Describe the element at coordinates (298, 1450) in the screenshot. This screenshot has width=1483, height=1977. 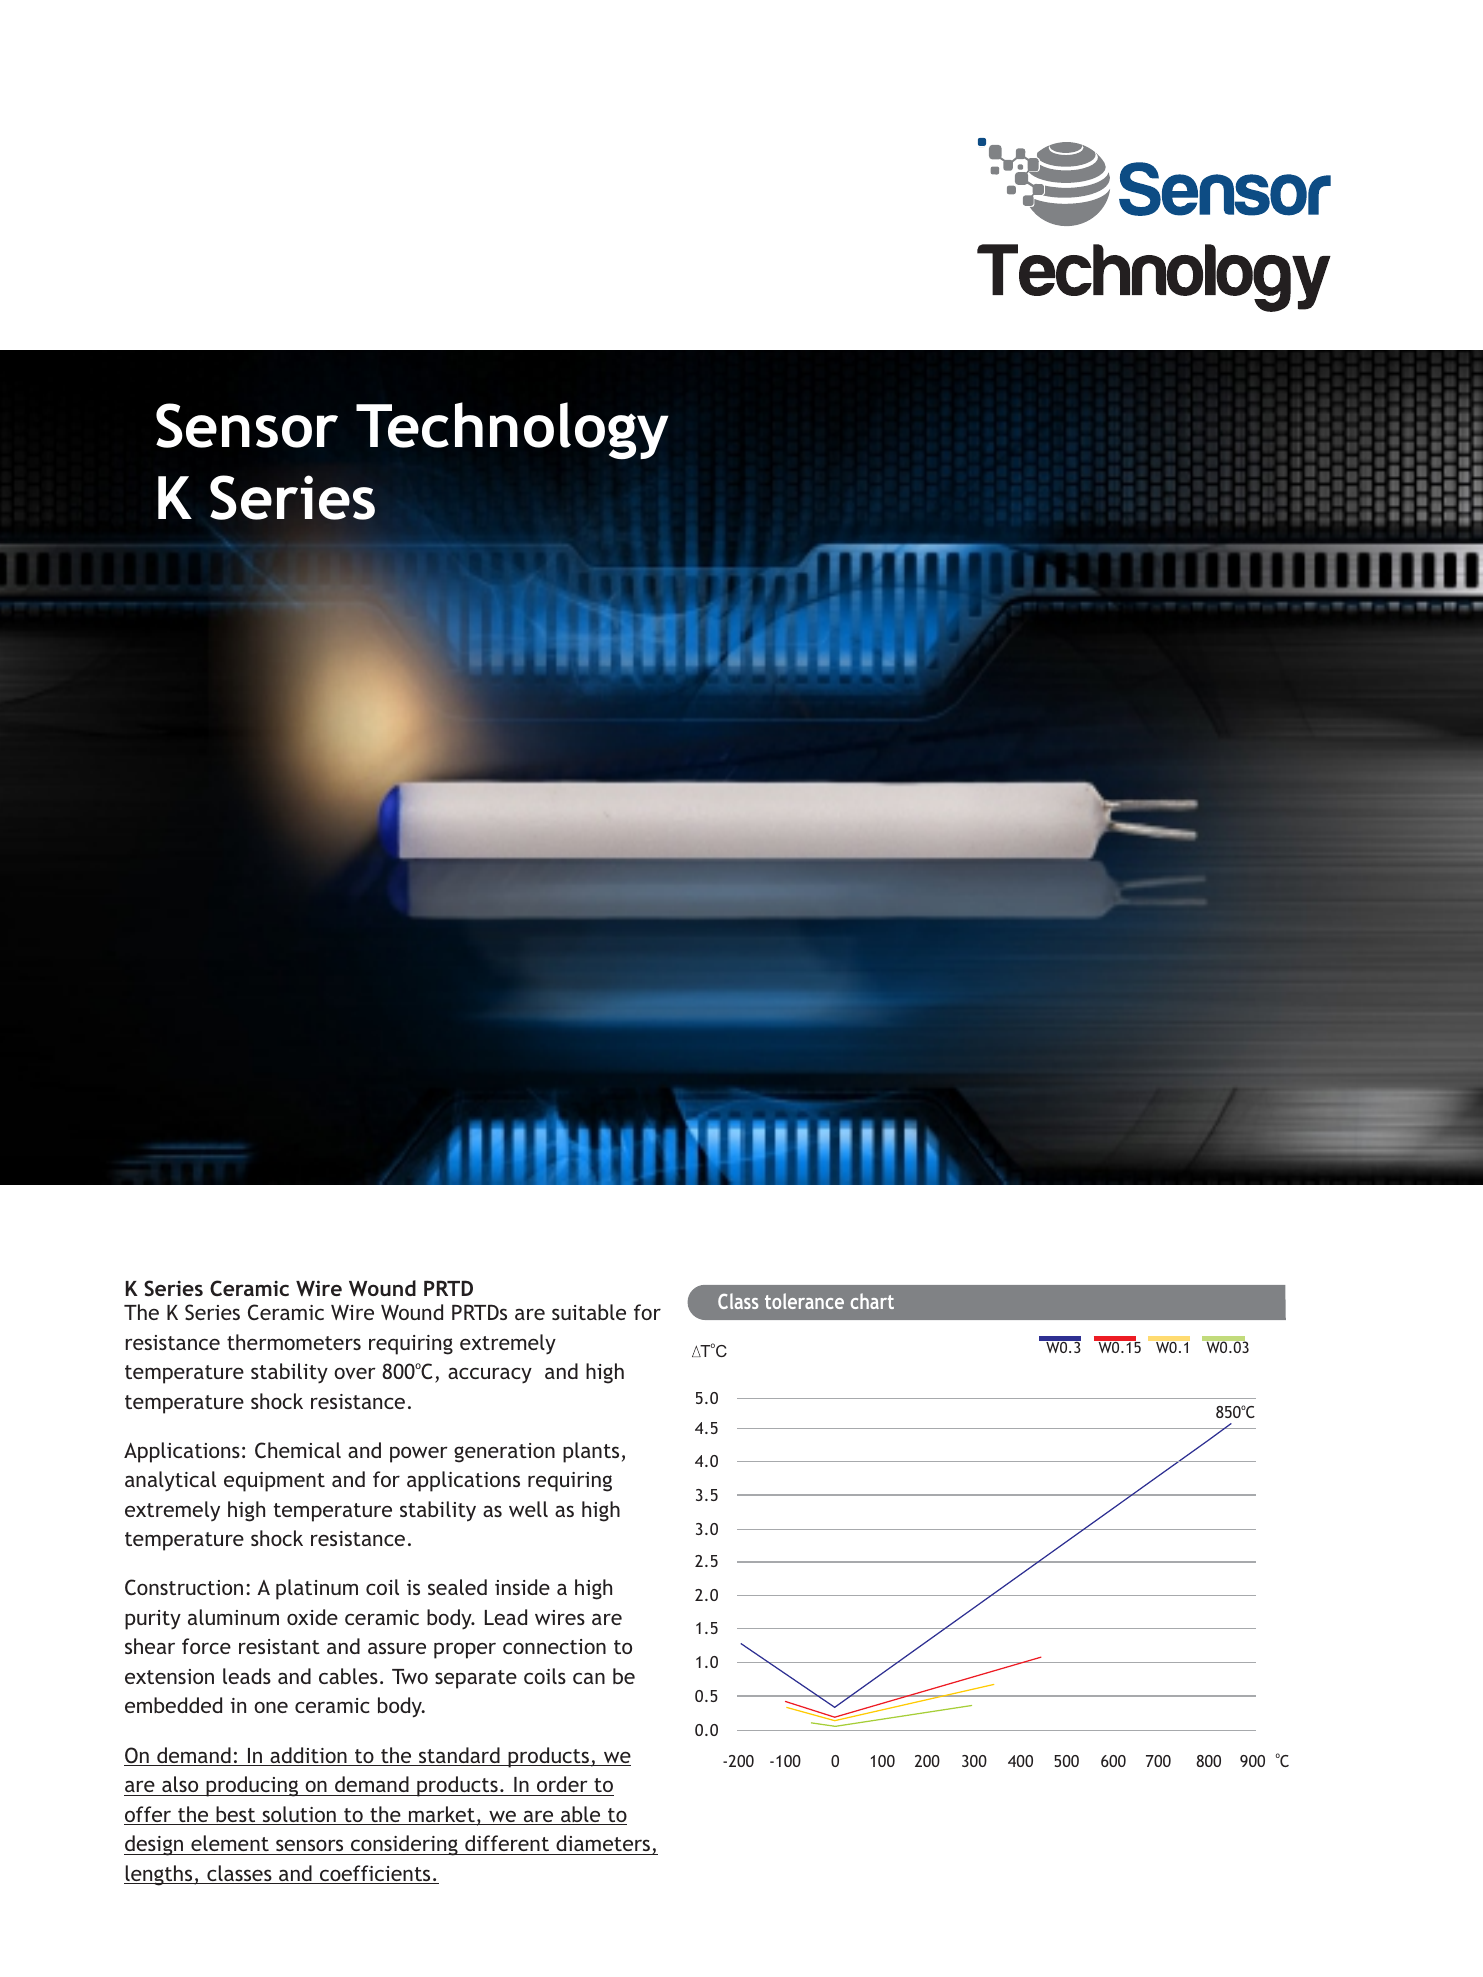
I see `Chemical` at that location.
